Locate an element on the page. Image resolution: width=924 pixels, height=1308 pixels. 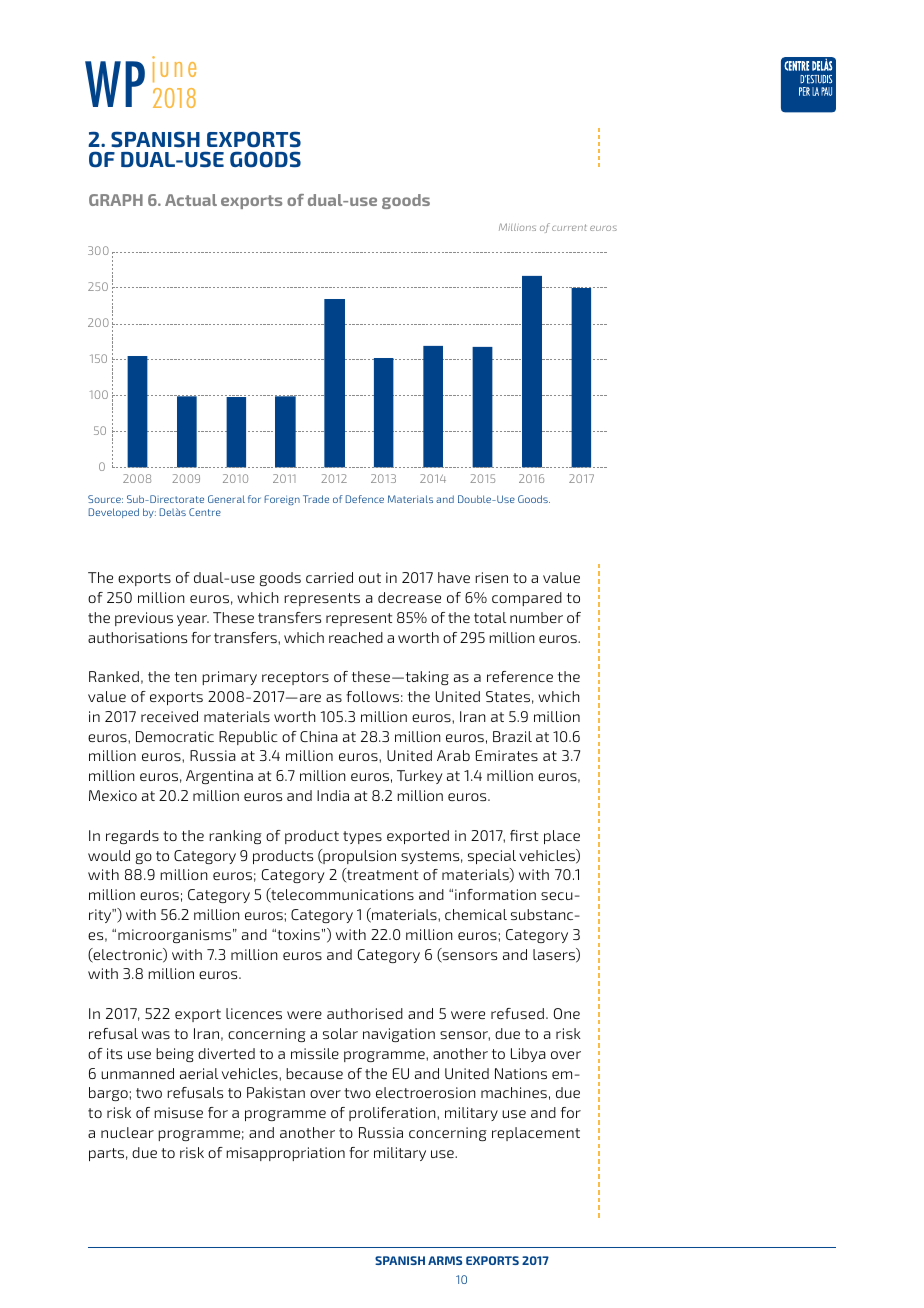
nuclear is located at coordinates (127, 1132).
